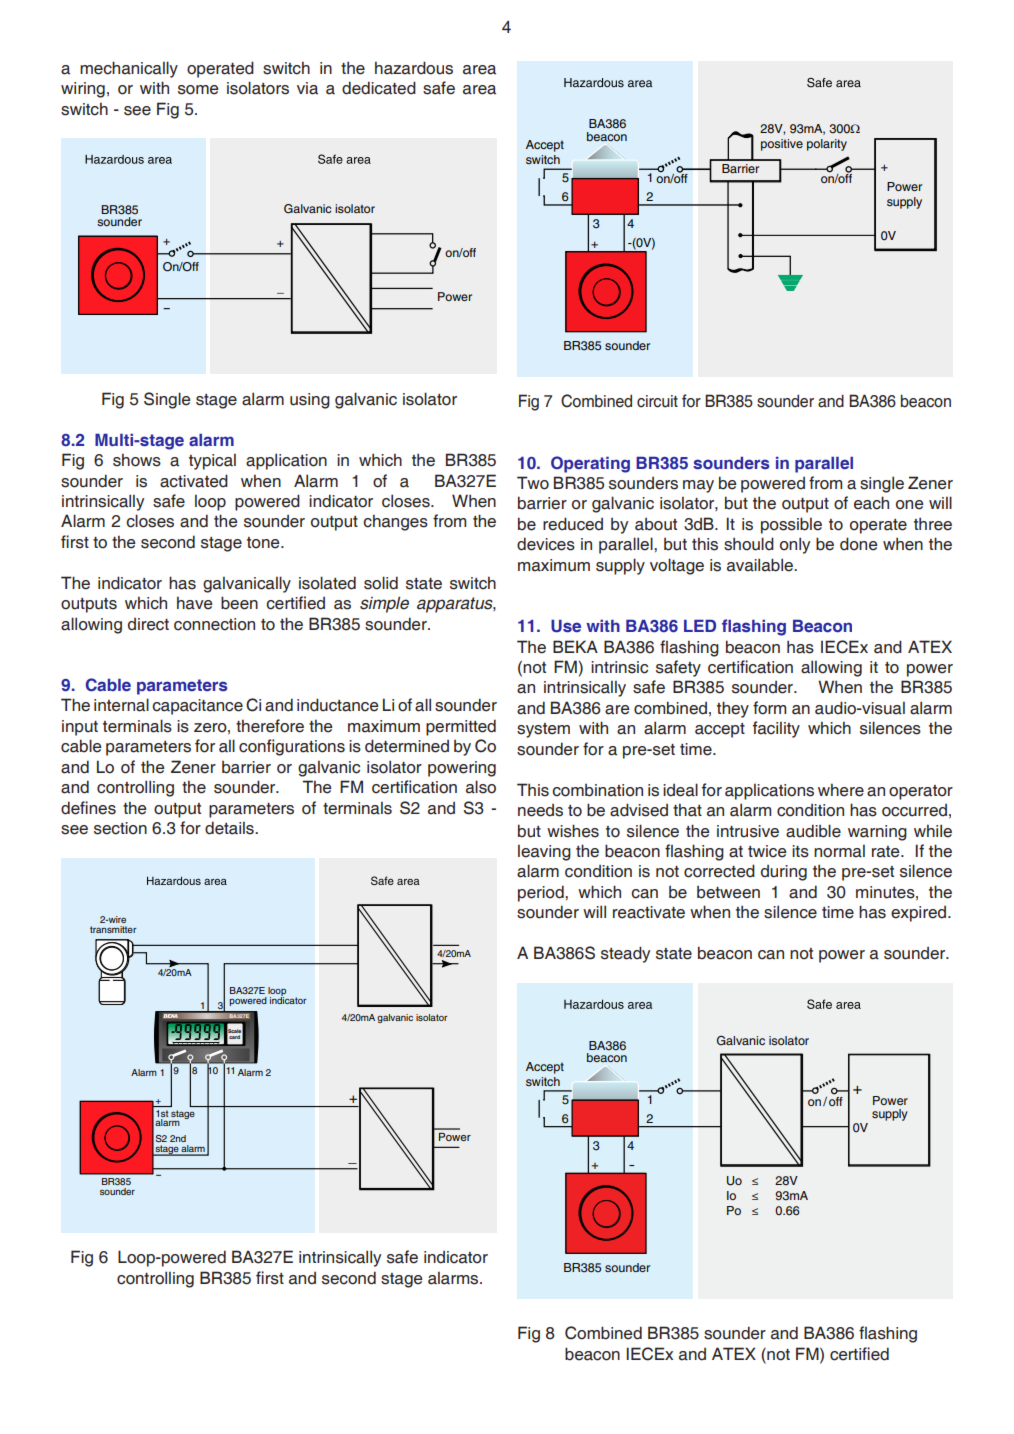  I want to click on positive, so click(782, 145).
